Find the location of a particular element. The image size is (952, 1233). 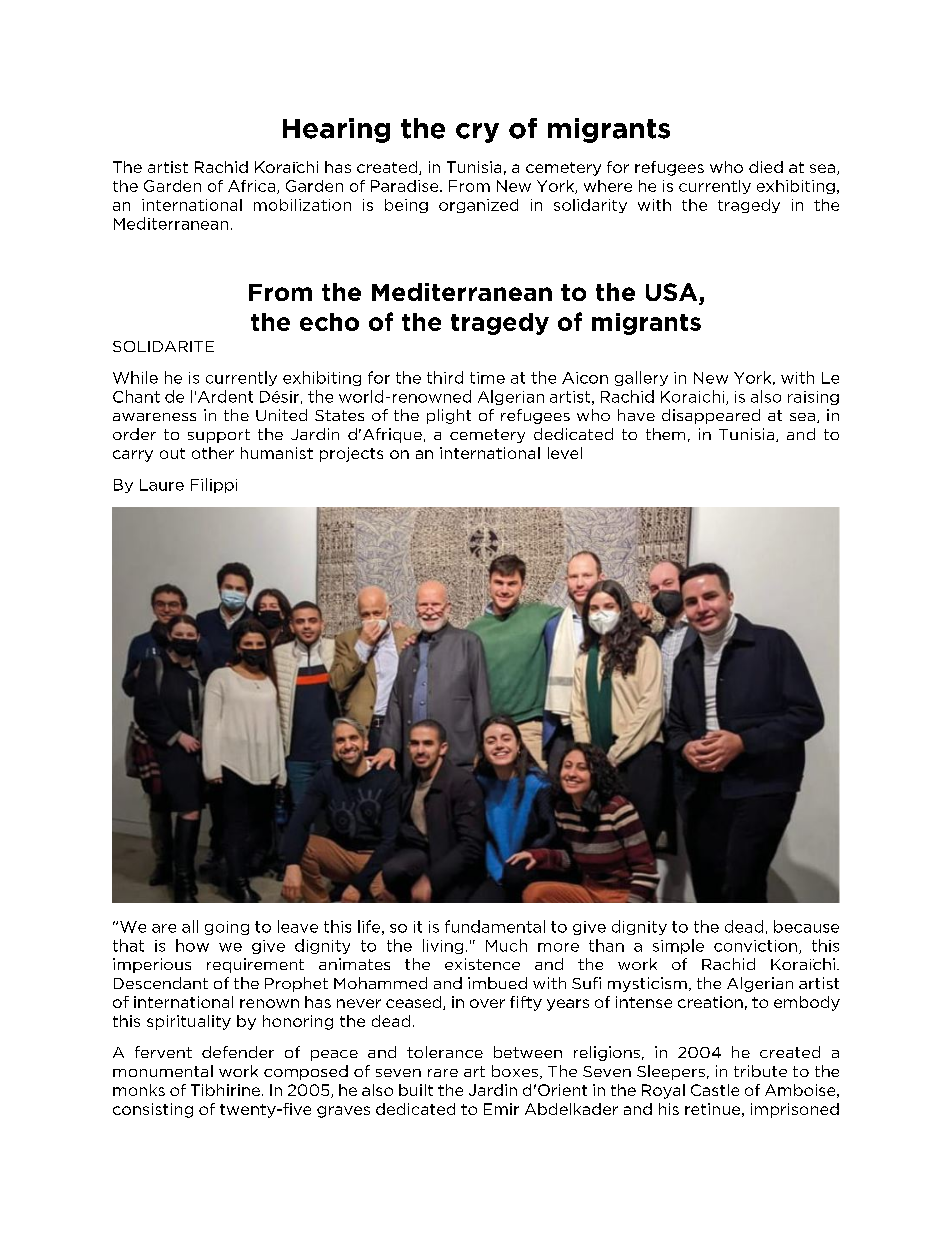

monumental is located at coordinates (163, 1071).
